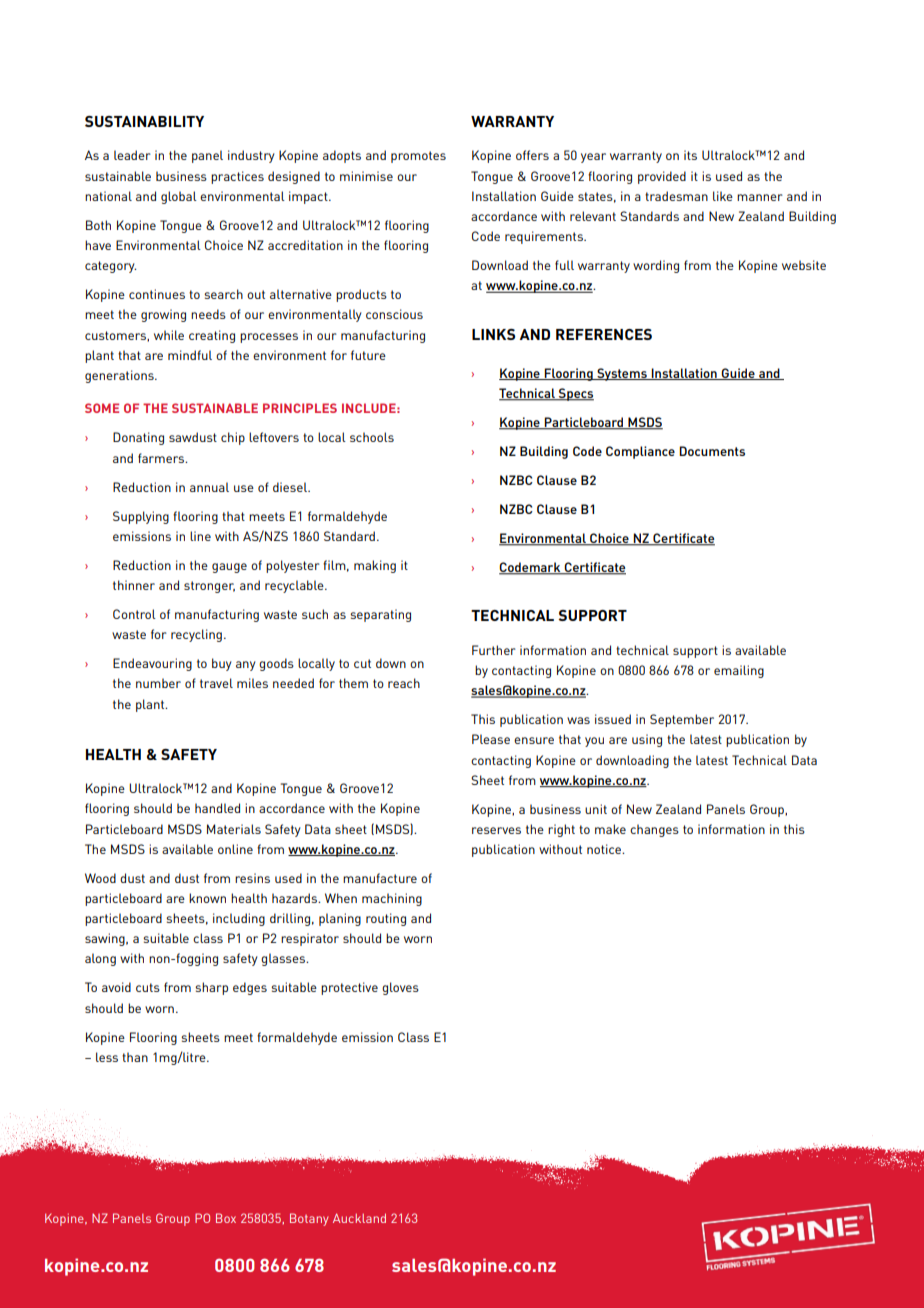 The height and width of the page is (1308, 924). Describe the element at coordinates (386, 919) in the page. I see `routing` at that location.
